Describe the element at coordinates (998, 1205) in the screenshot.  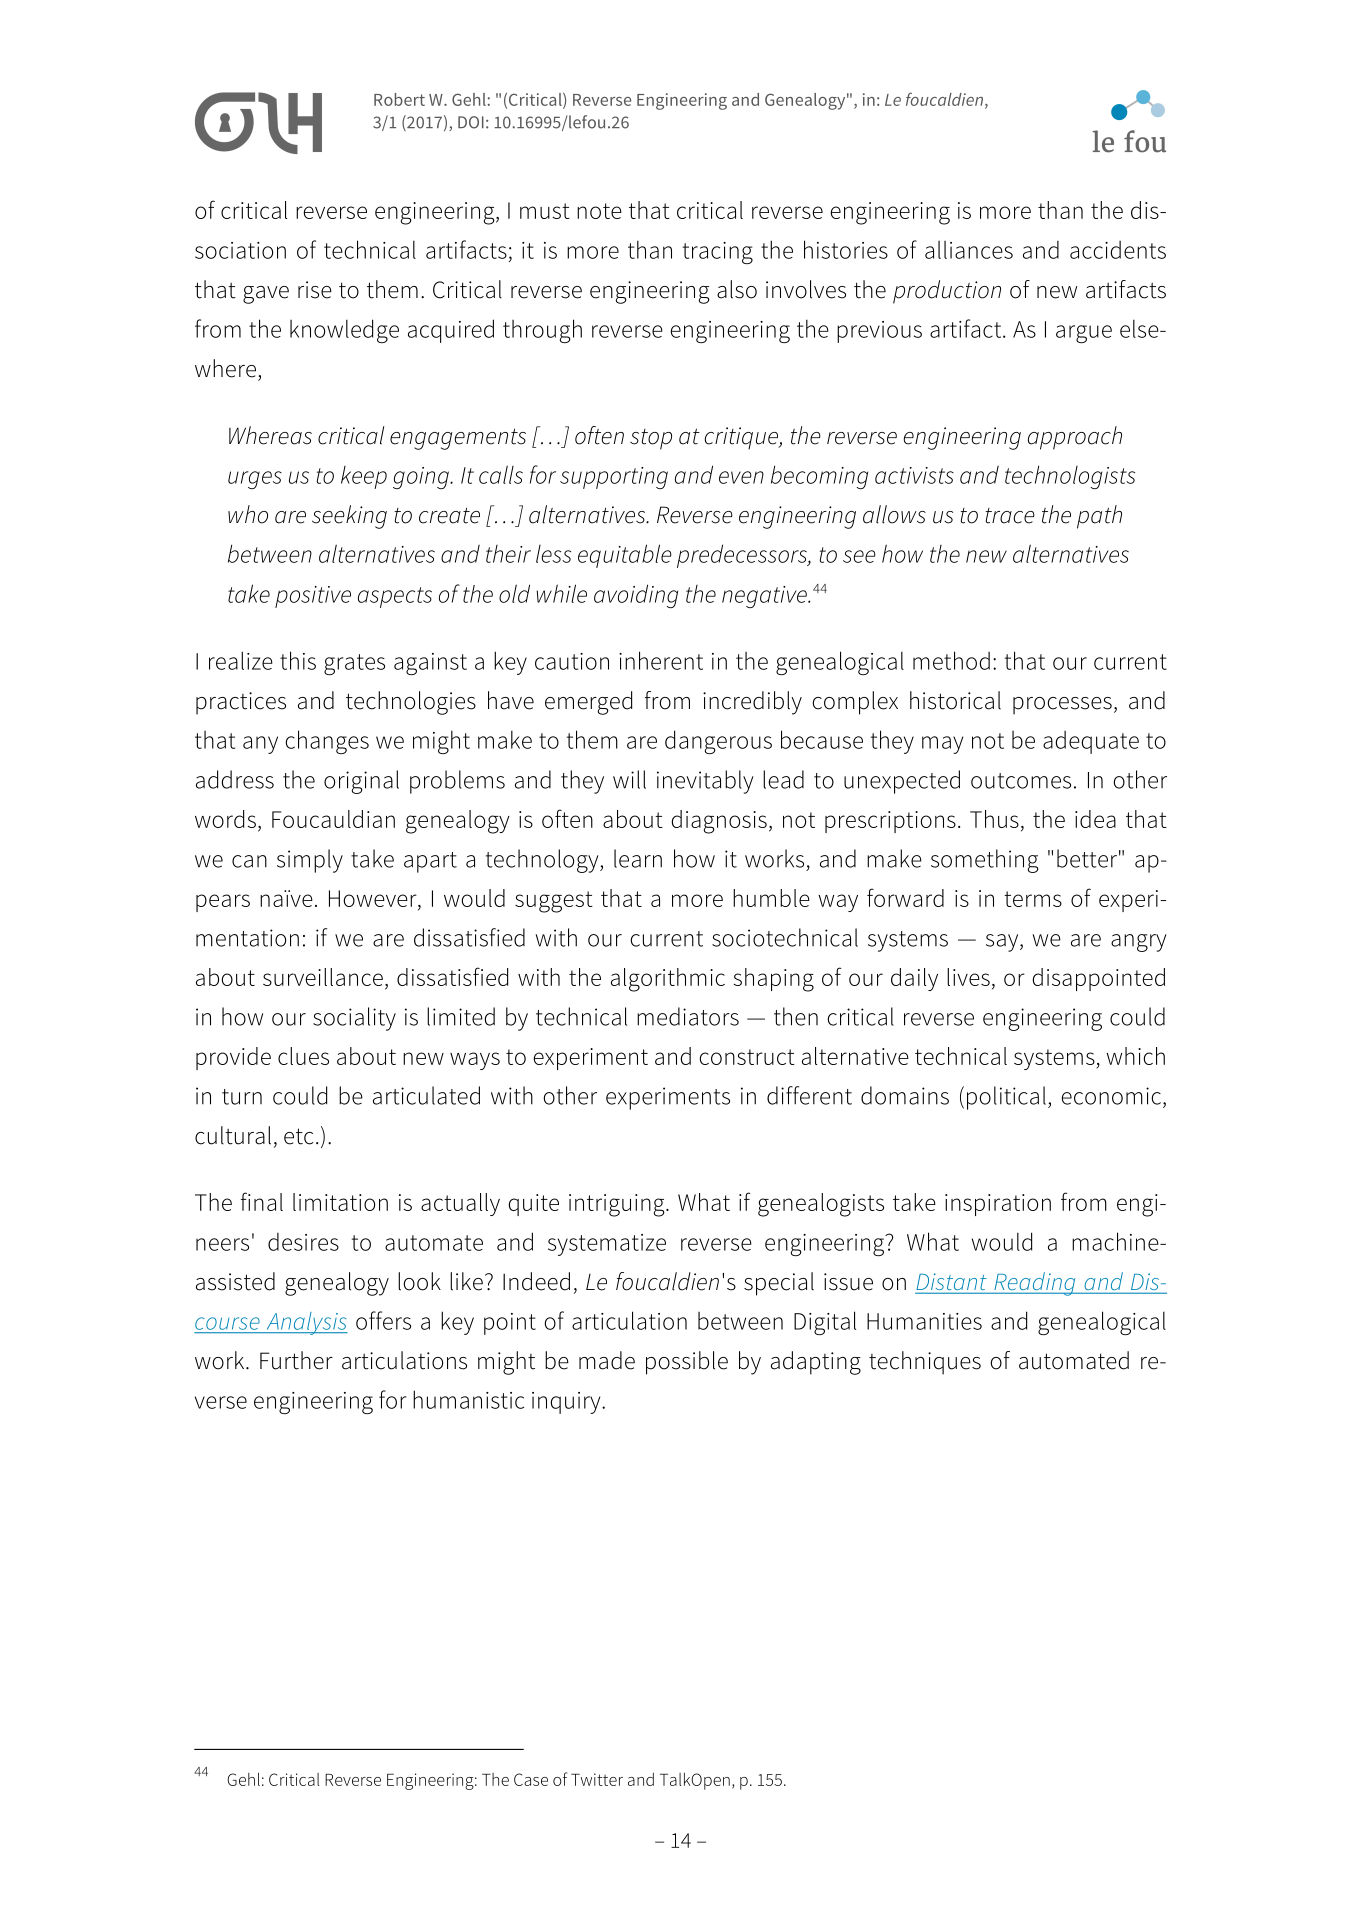
I see `inspiration` at that location.
